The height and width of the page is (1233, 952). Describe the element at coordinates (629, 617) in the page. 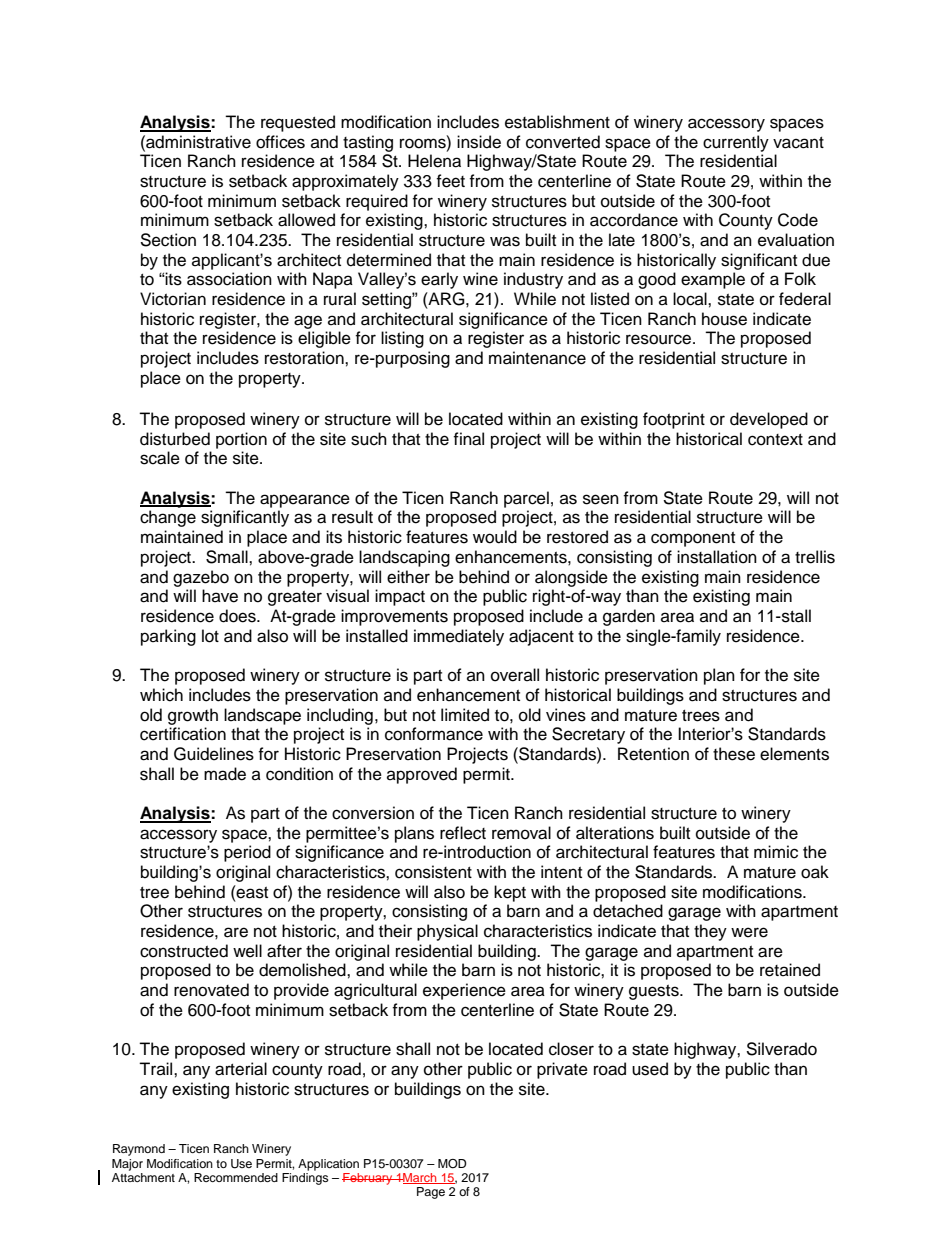

I see `garden` at that location.
